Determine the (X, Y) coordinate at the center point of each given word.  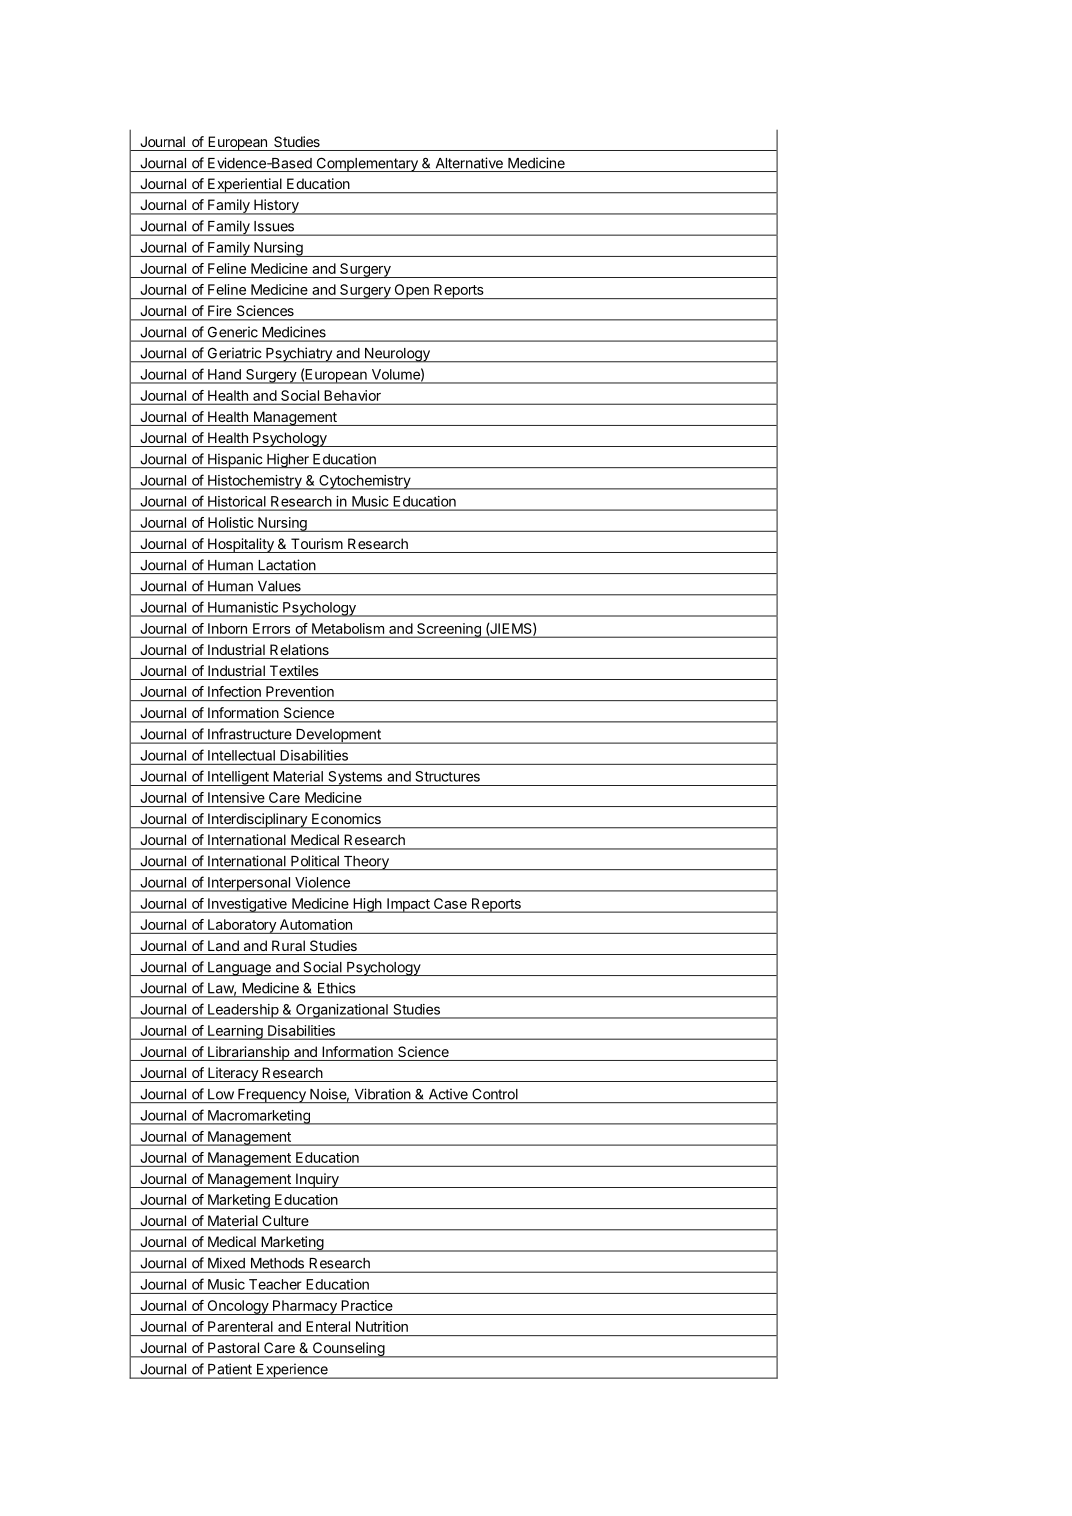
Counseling (348, 1350)
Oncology (237, 1307)
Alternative (469, 163)
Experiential (245, 186)
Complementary (367, 164)
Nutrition (382, 1326)
